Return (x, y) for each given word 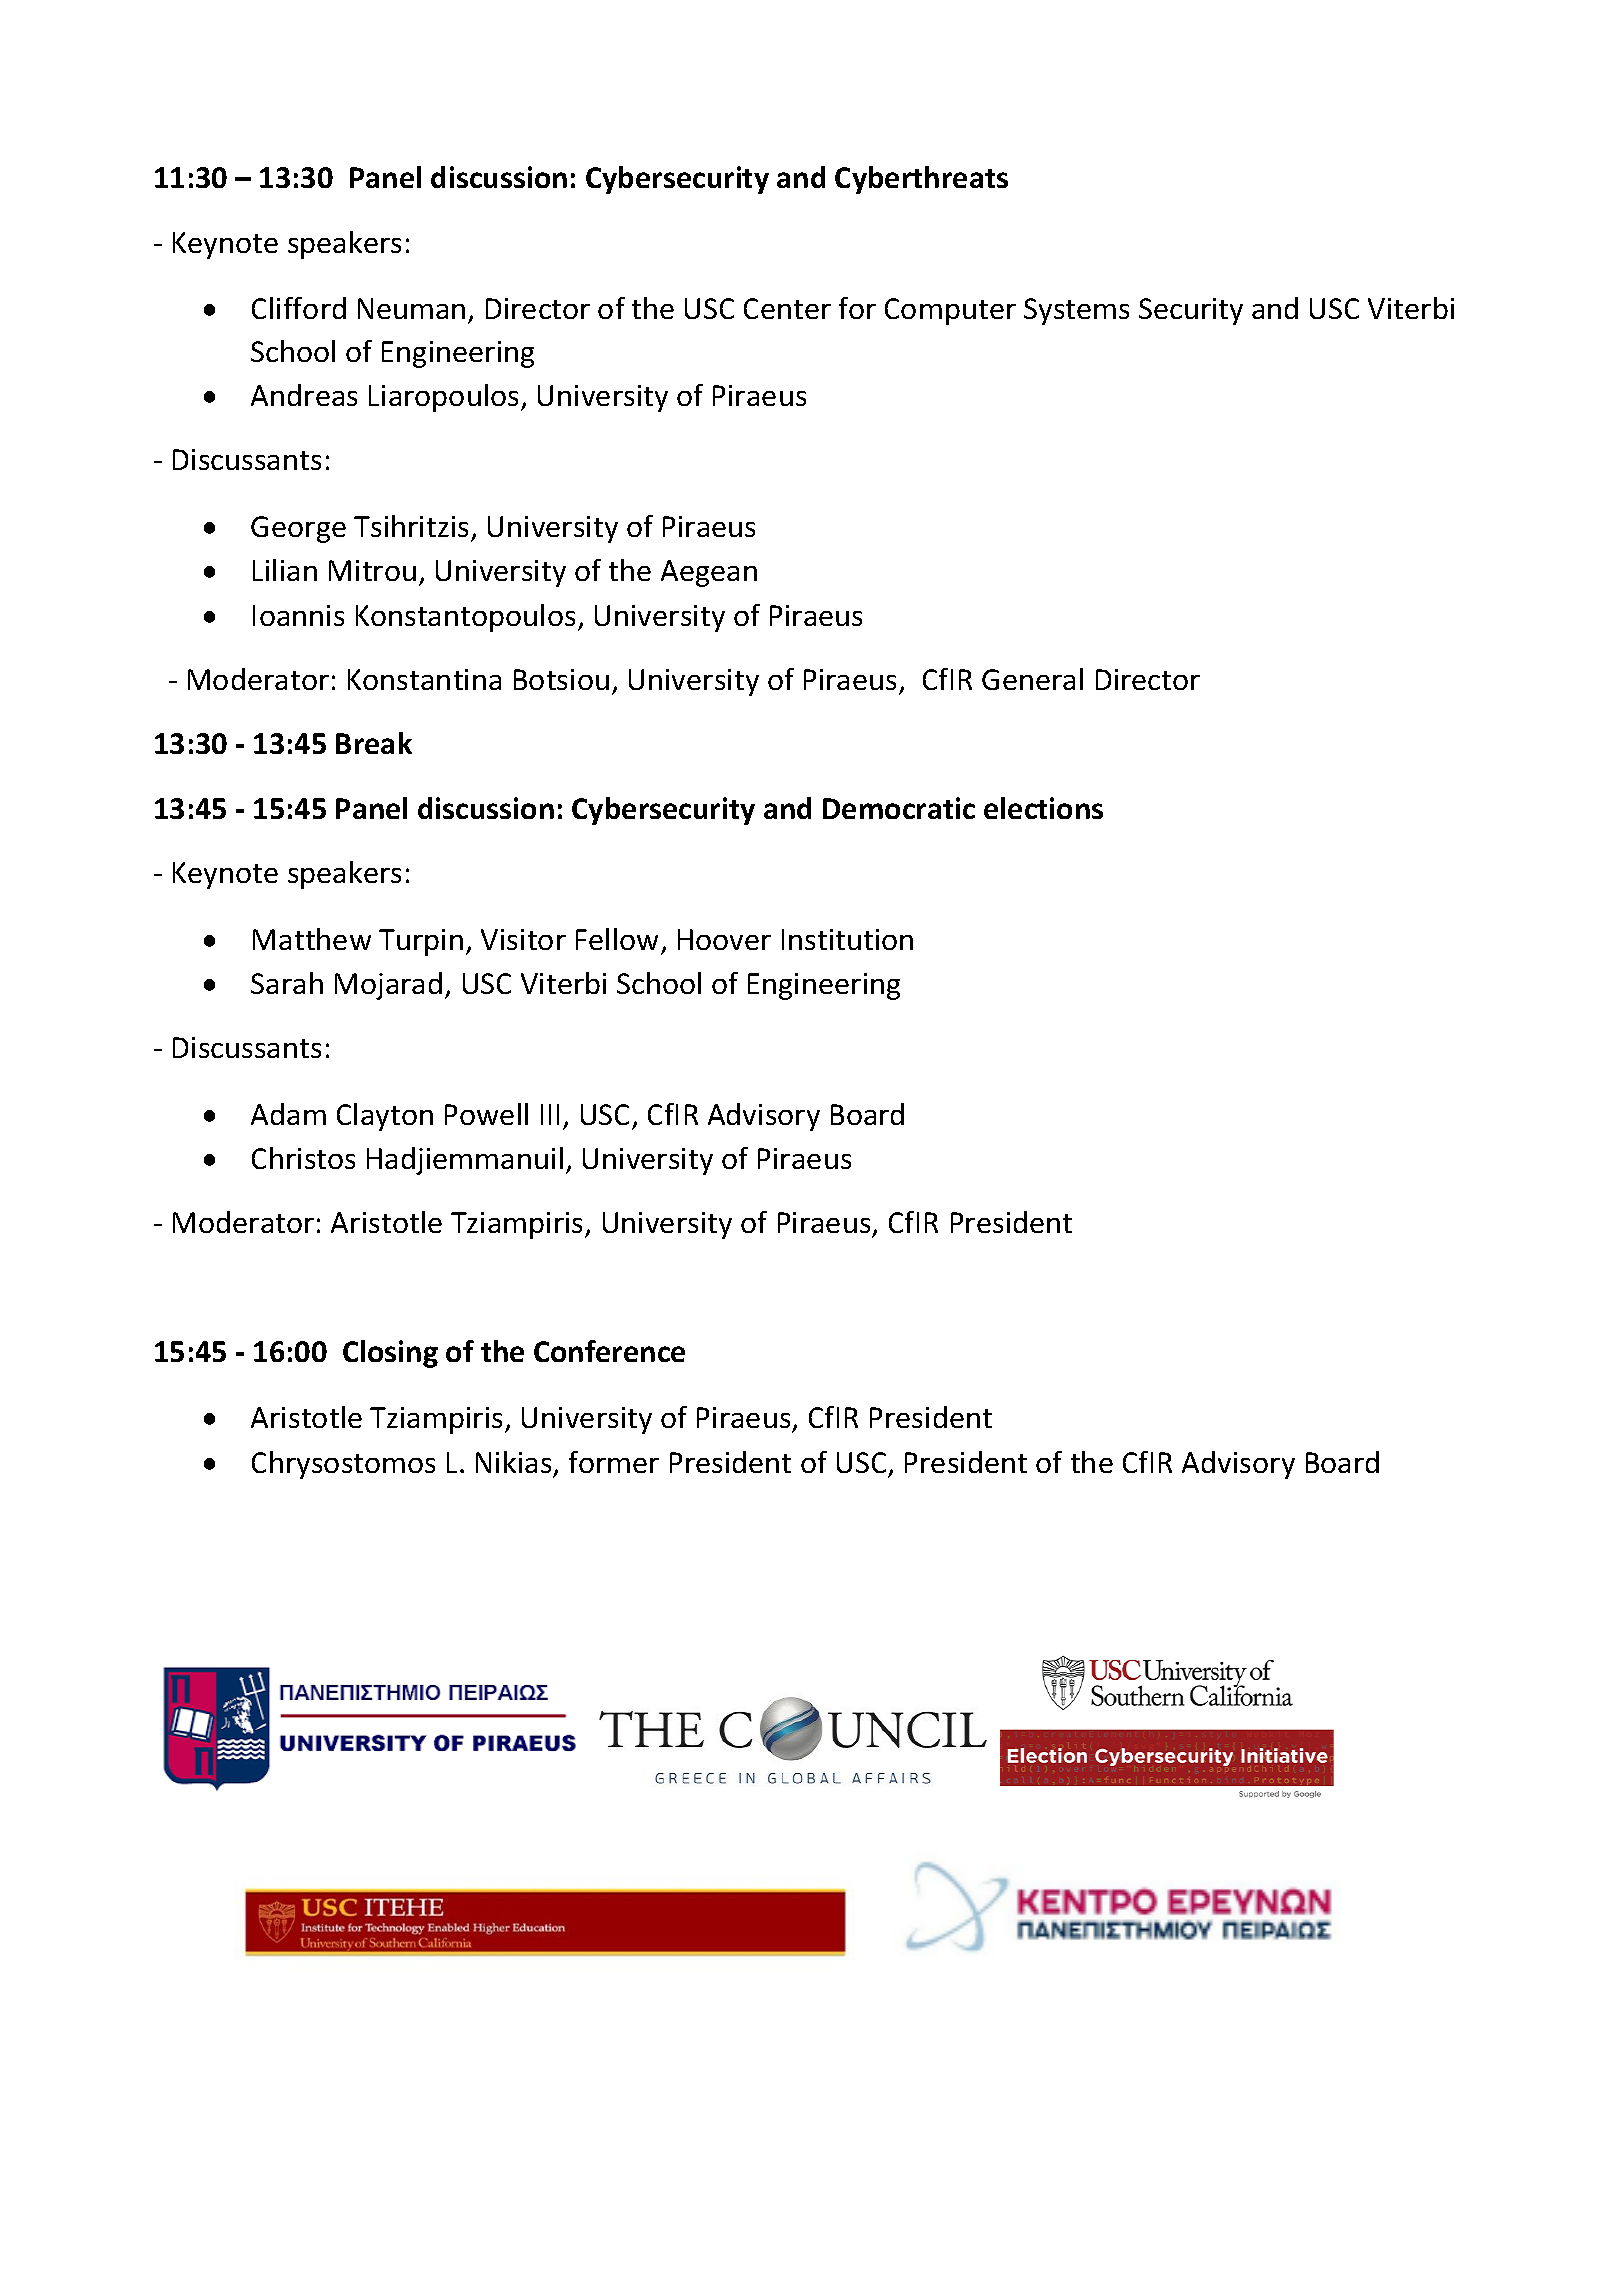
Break (374, 743)
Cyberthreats (921, 180)
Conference (609, 1351)
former (614, 1462)
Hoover (724, 939)
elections (1043, 808)
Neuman (411, 308)
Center (787, 308)
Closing (390, 1354)
